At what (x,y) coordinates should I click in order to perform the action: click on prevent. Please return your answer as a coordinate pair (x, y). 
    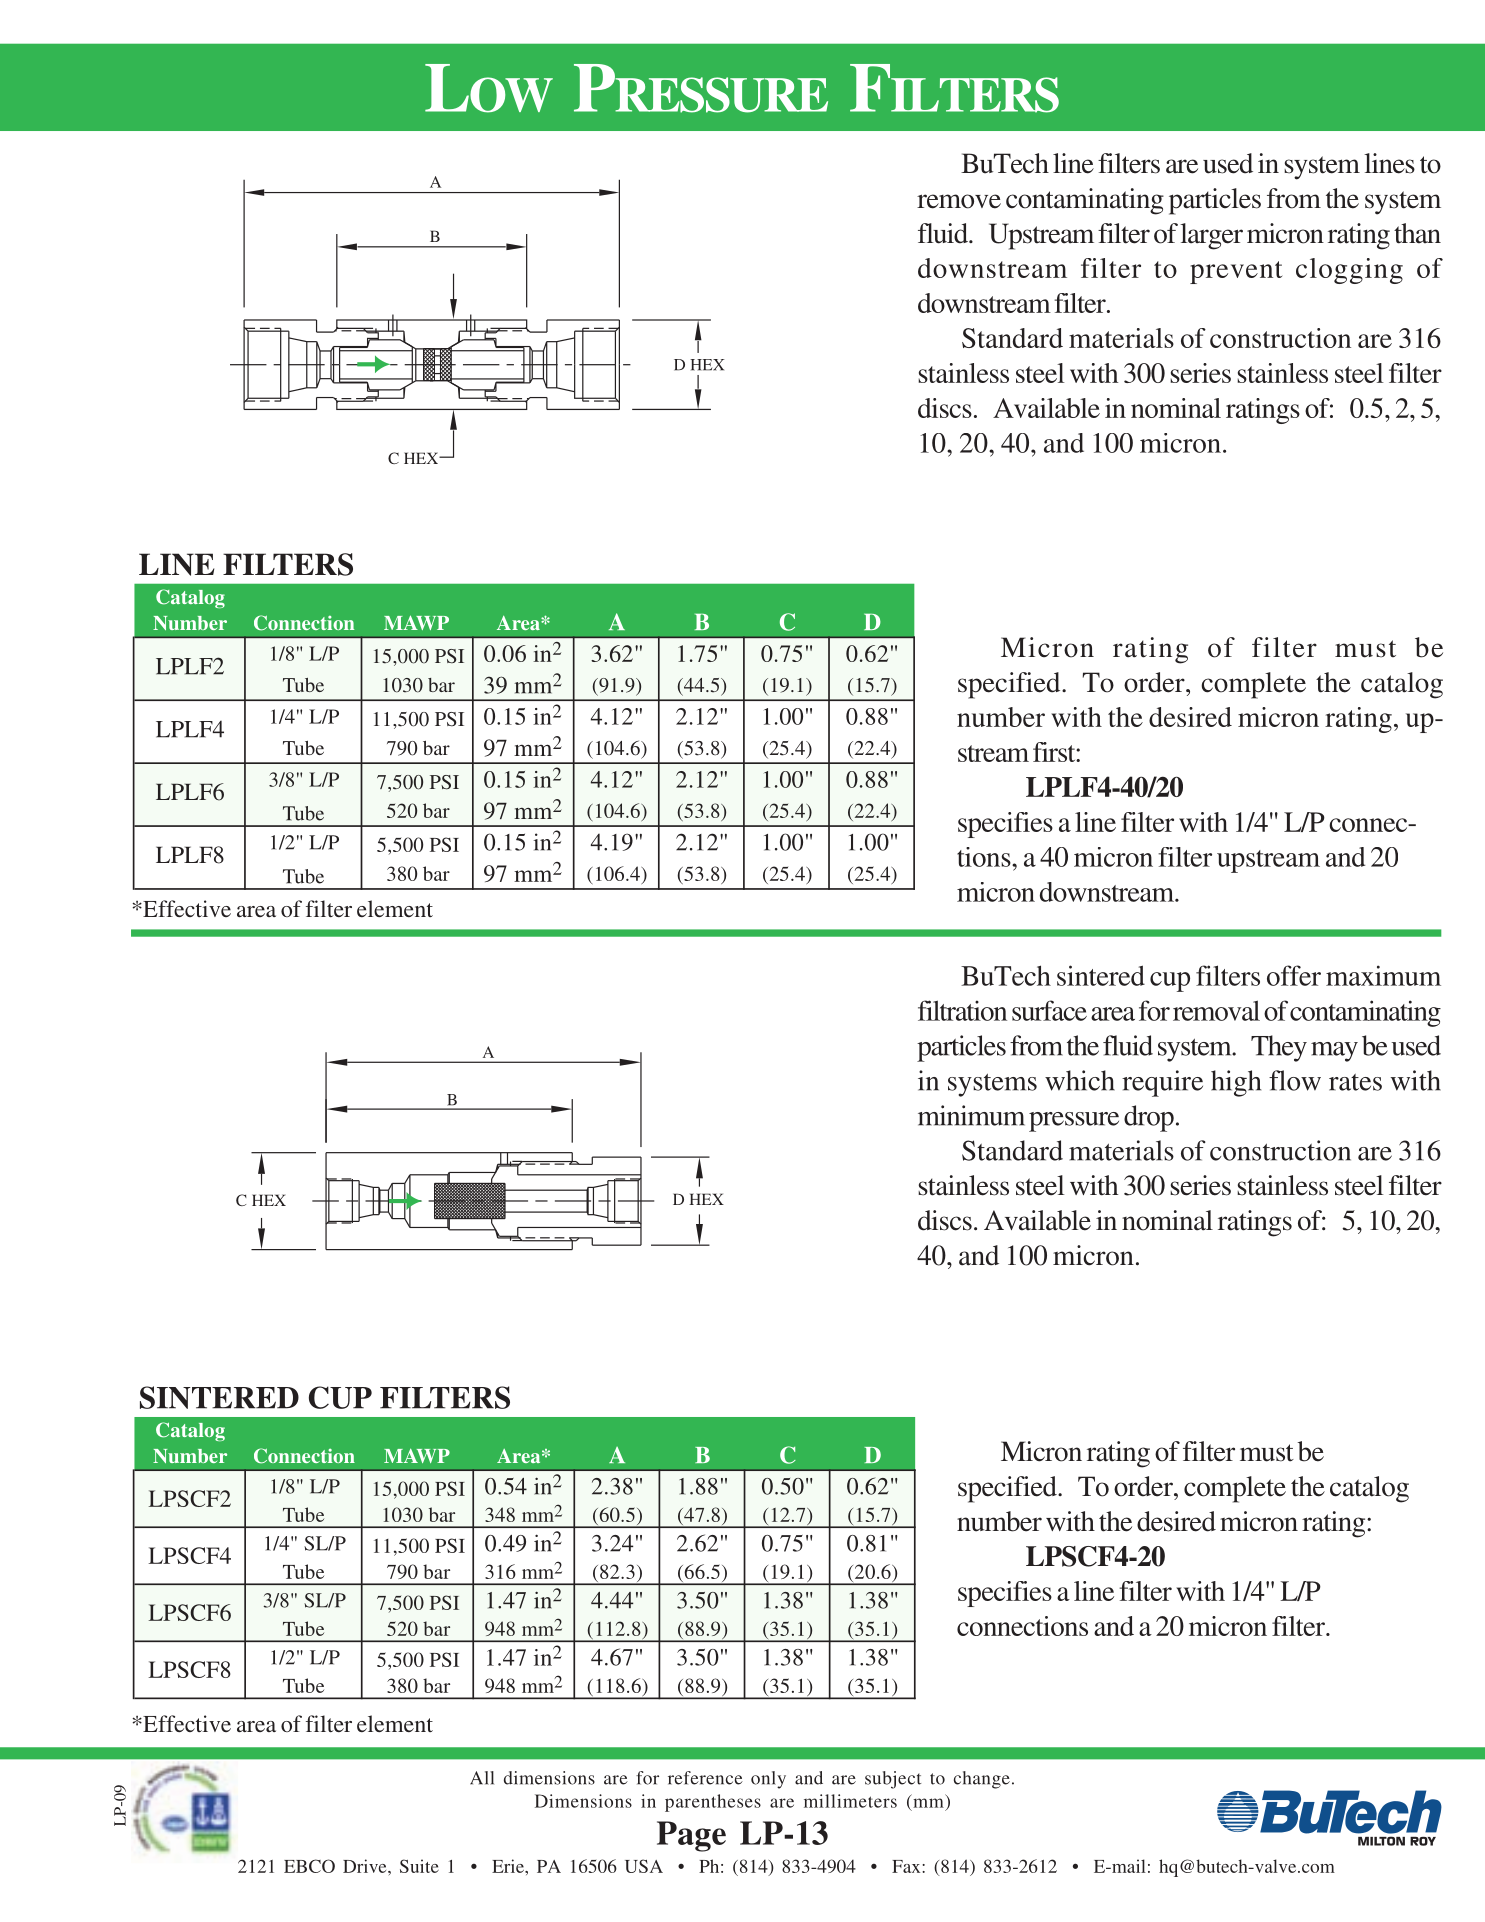
    Looking at the image, I should click on (1236, 272).
